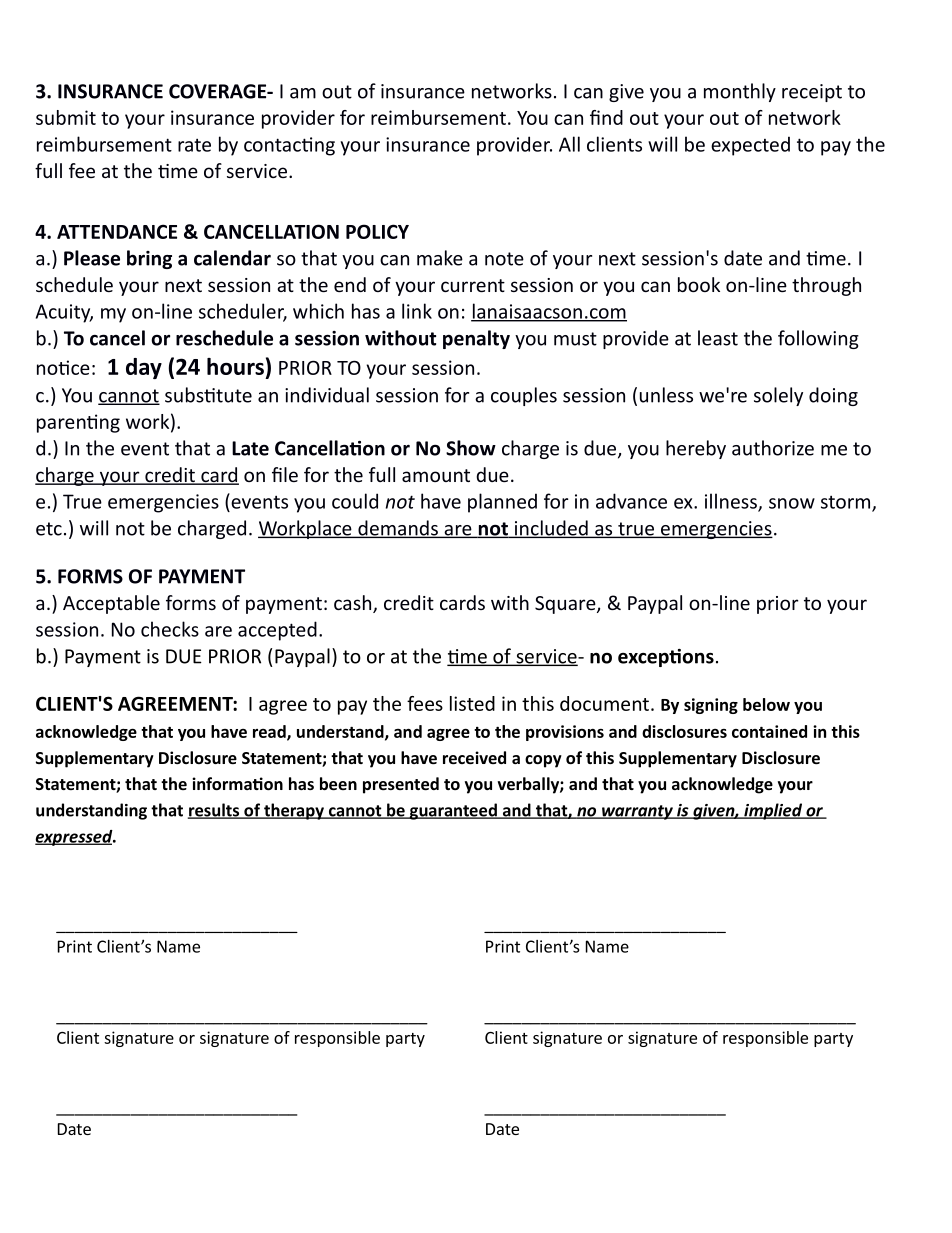  Describe the element at coordinates (606, 117) in the page. I see `find` at that location.
